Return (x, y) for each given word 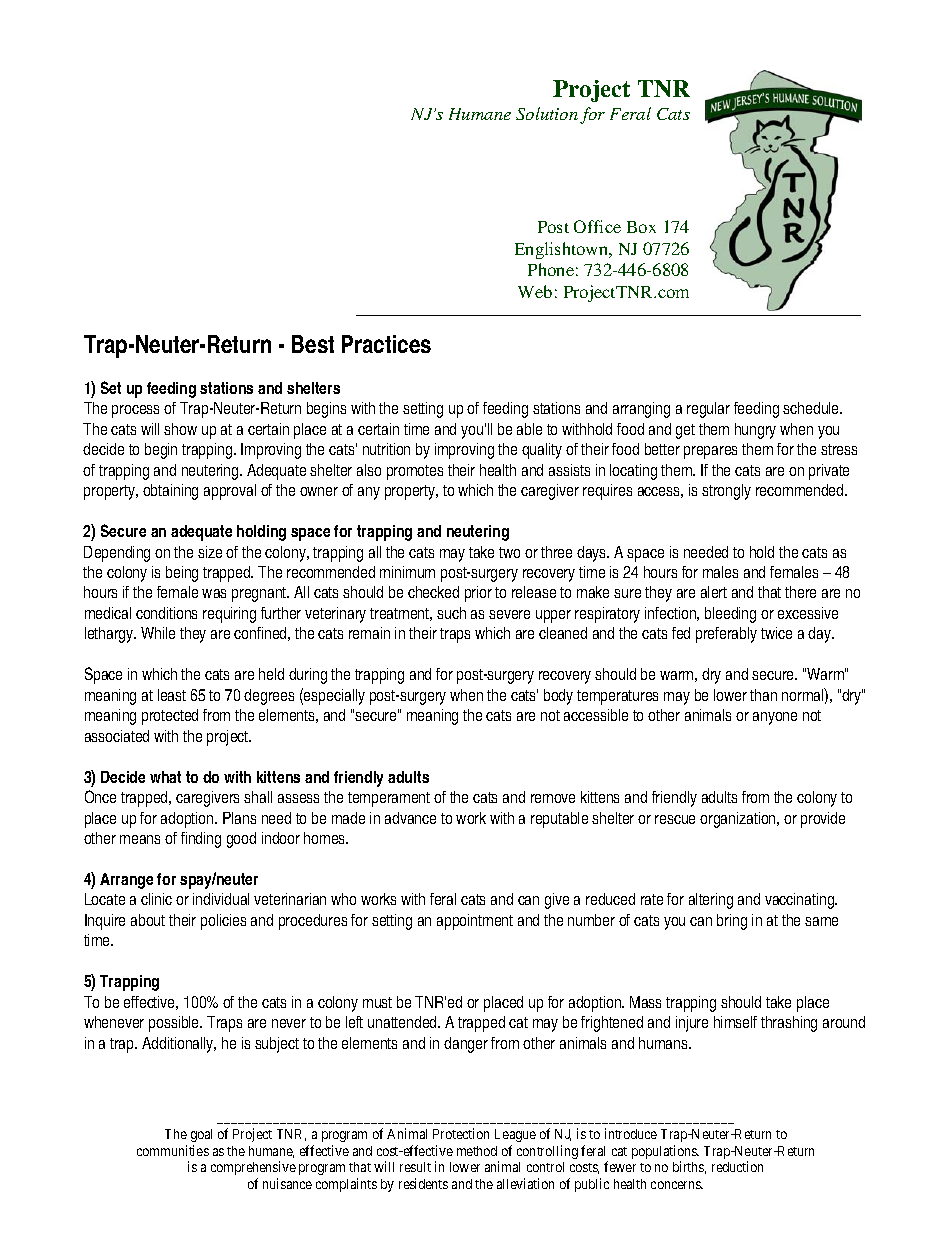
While (158, 633)
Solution (547, 113)
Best (313, 344)
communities (173, 1150)
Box (641, 227)
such (451, 613)
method (477, 1151)
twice (776, 633)
